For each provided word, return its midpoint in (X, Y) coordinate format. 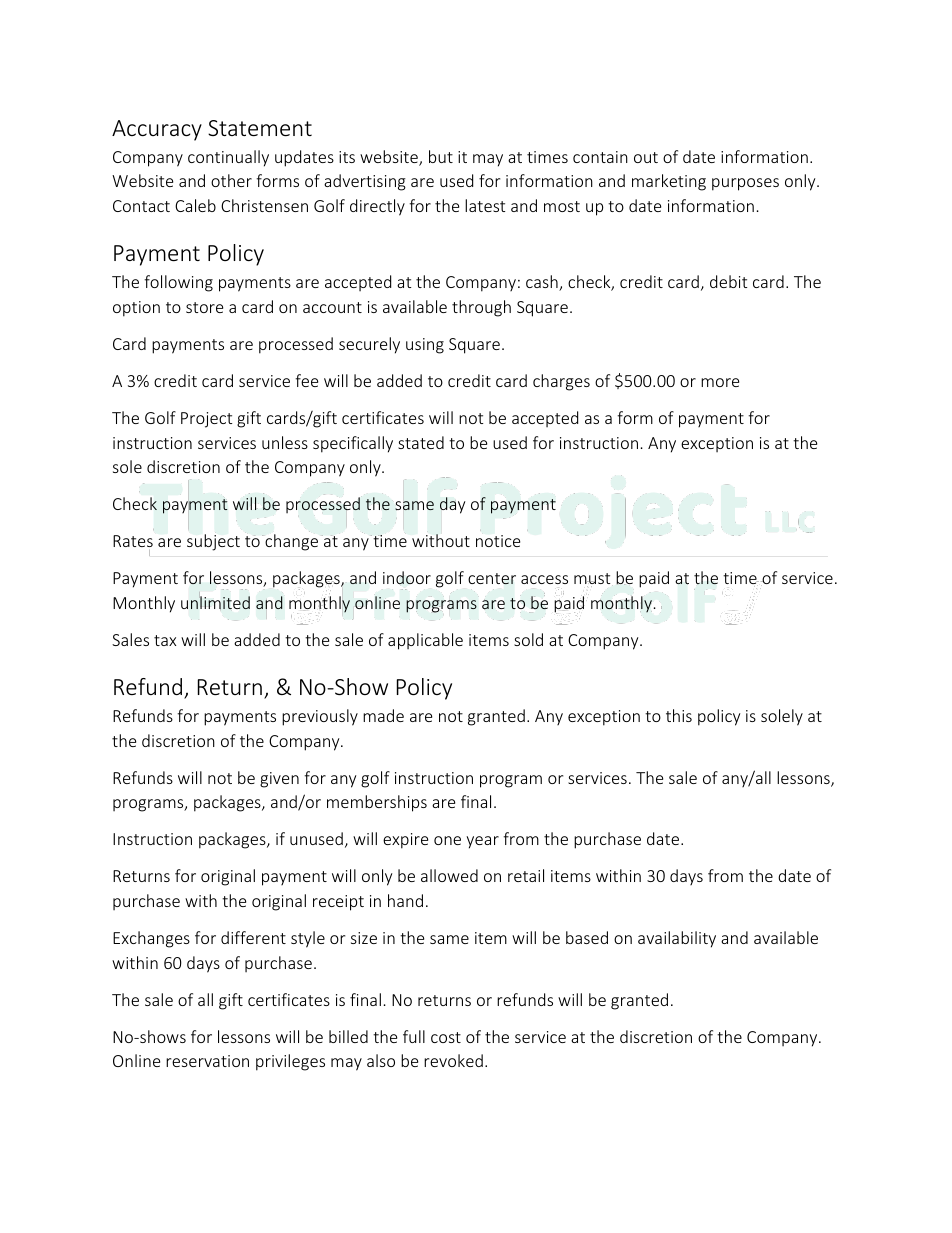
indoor (407, 578)
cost (446, 1037)
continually (228, 158)
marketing (669, 182)
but (441, 156)
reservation (207, 1061)
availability (677, 939)
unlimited (215, 602)
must (592, 580)
